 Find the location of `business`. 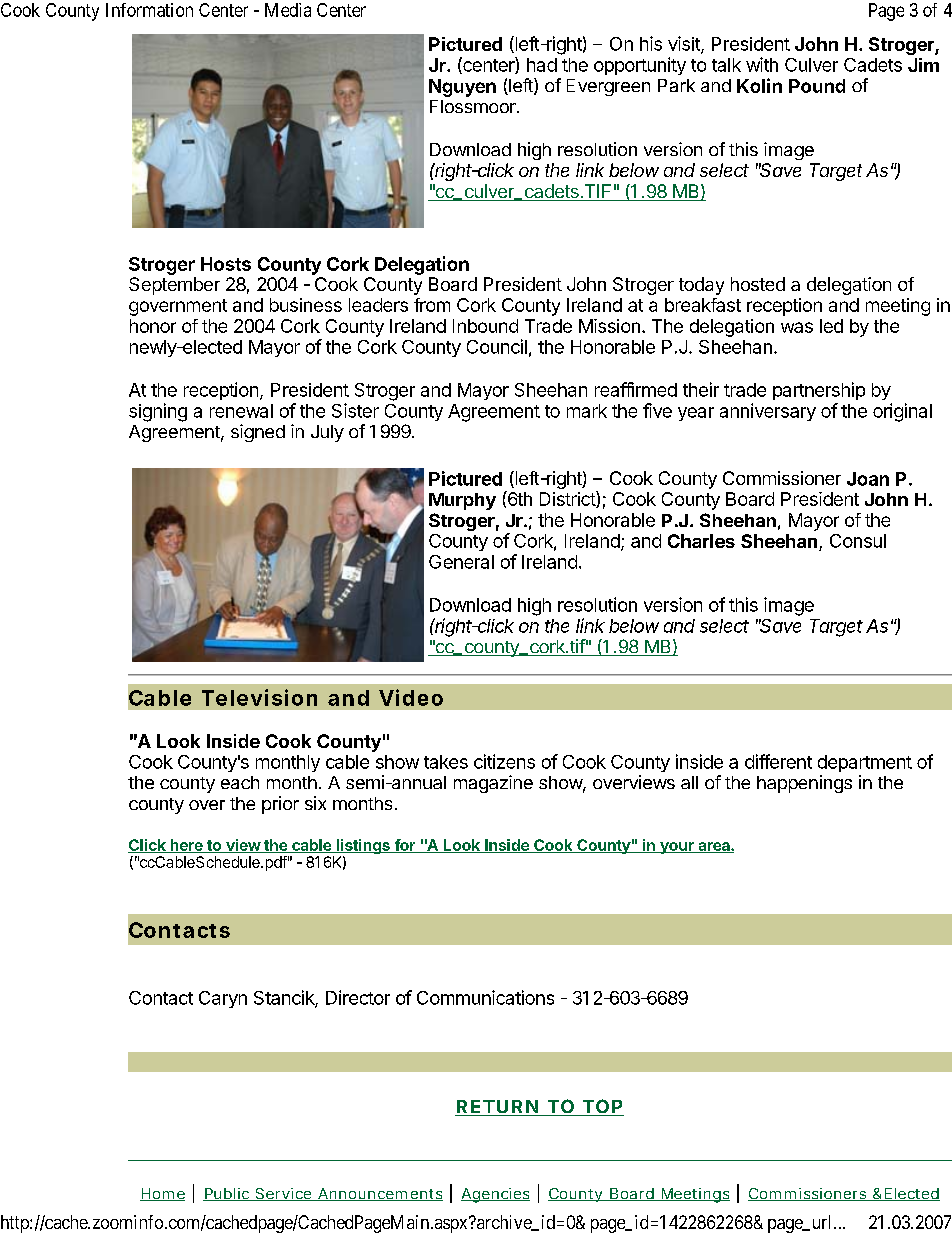

business is located at coordinates (306, 305).
